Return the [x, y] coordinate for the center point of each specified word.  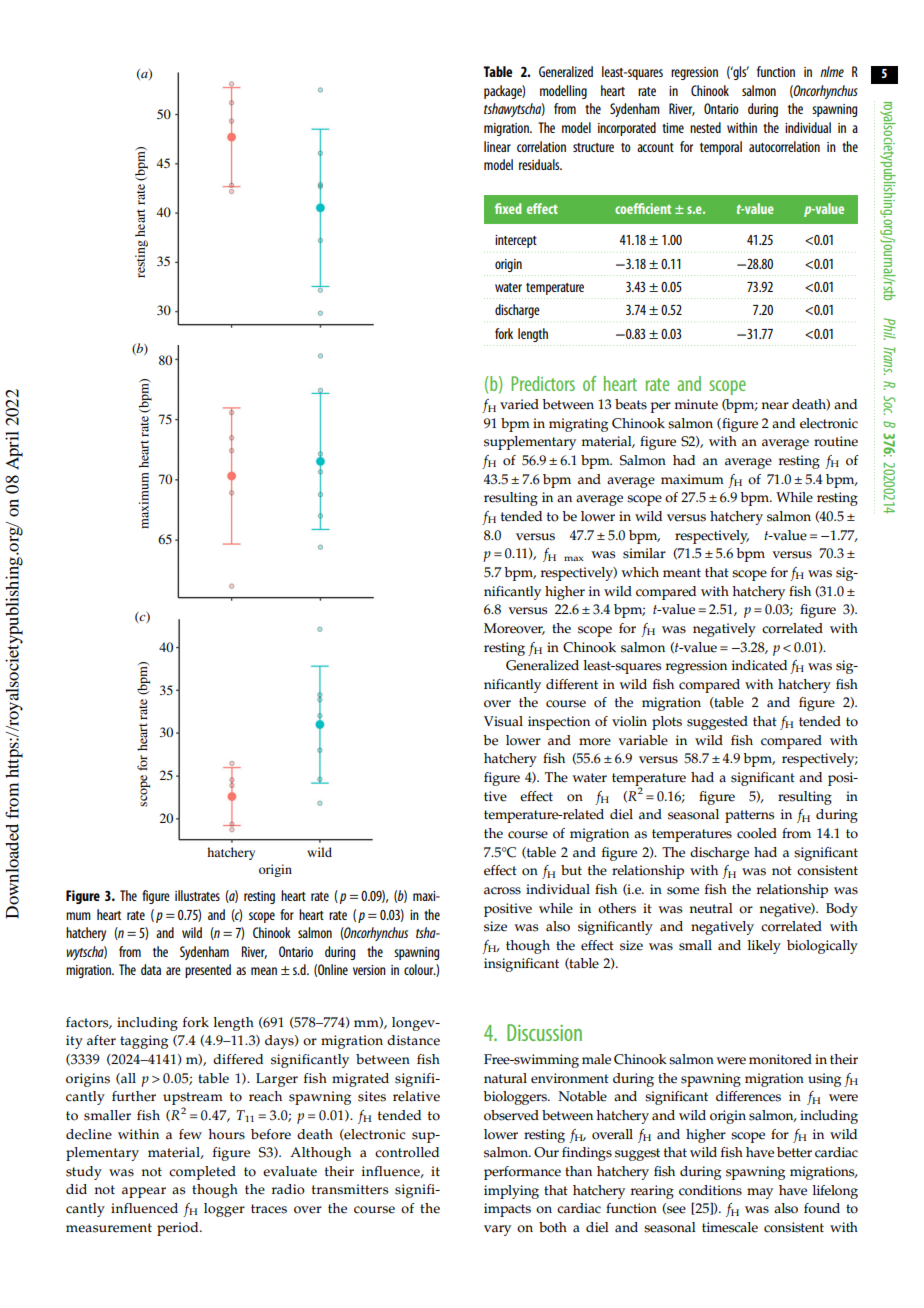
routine [836, 441]
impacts [507, 1210]
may [760, 1193]
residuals [540, 164]
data [151, 969]
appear [144, 1192]
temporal [721, 148]
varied [519, 404]
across [502, 891]
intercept [516, 241]
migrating [578, 425]
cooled [757, 833]
